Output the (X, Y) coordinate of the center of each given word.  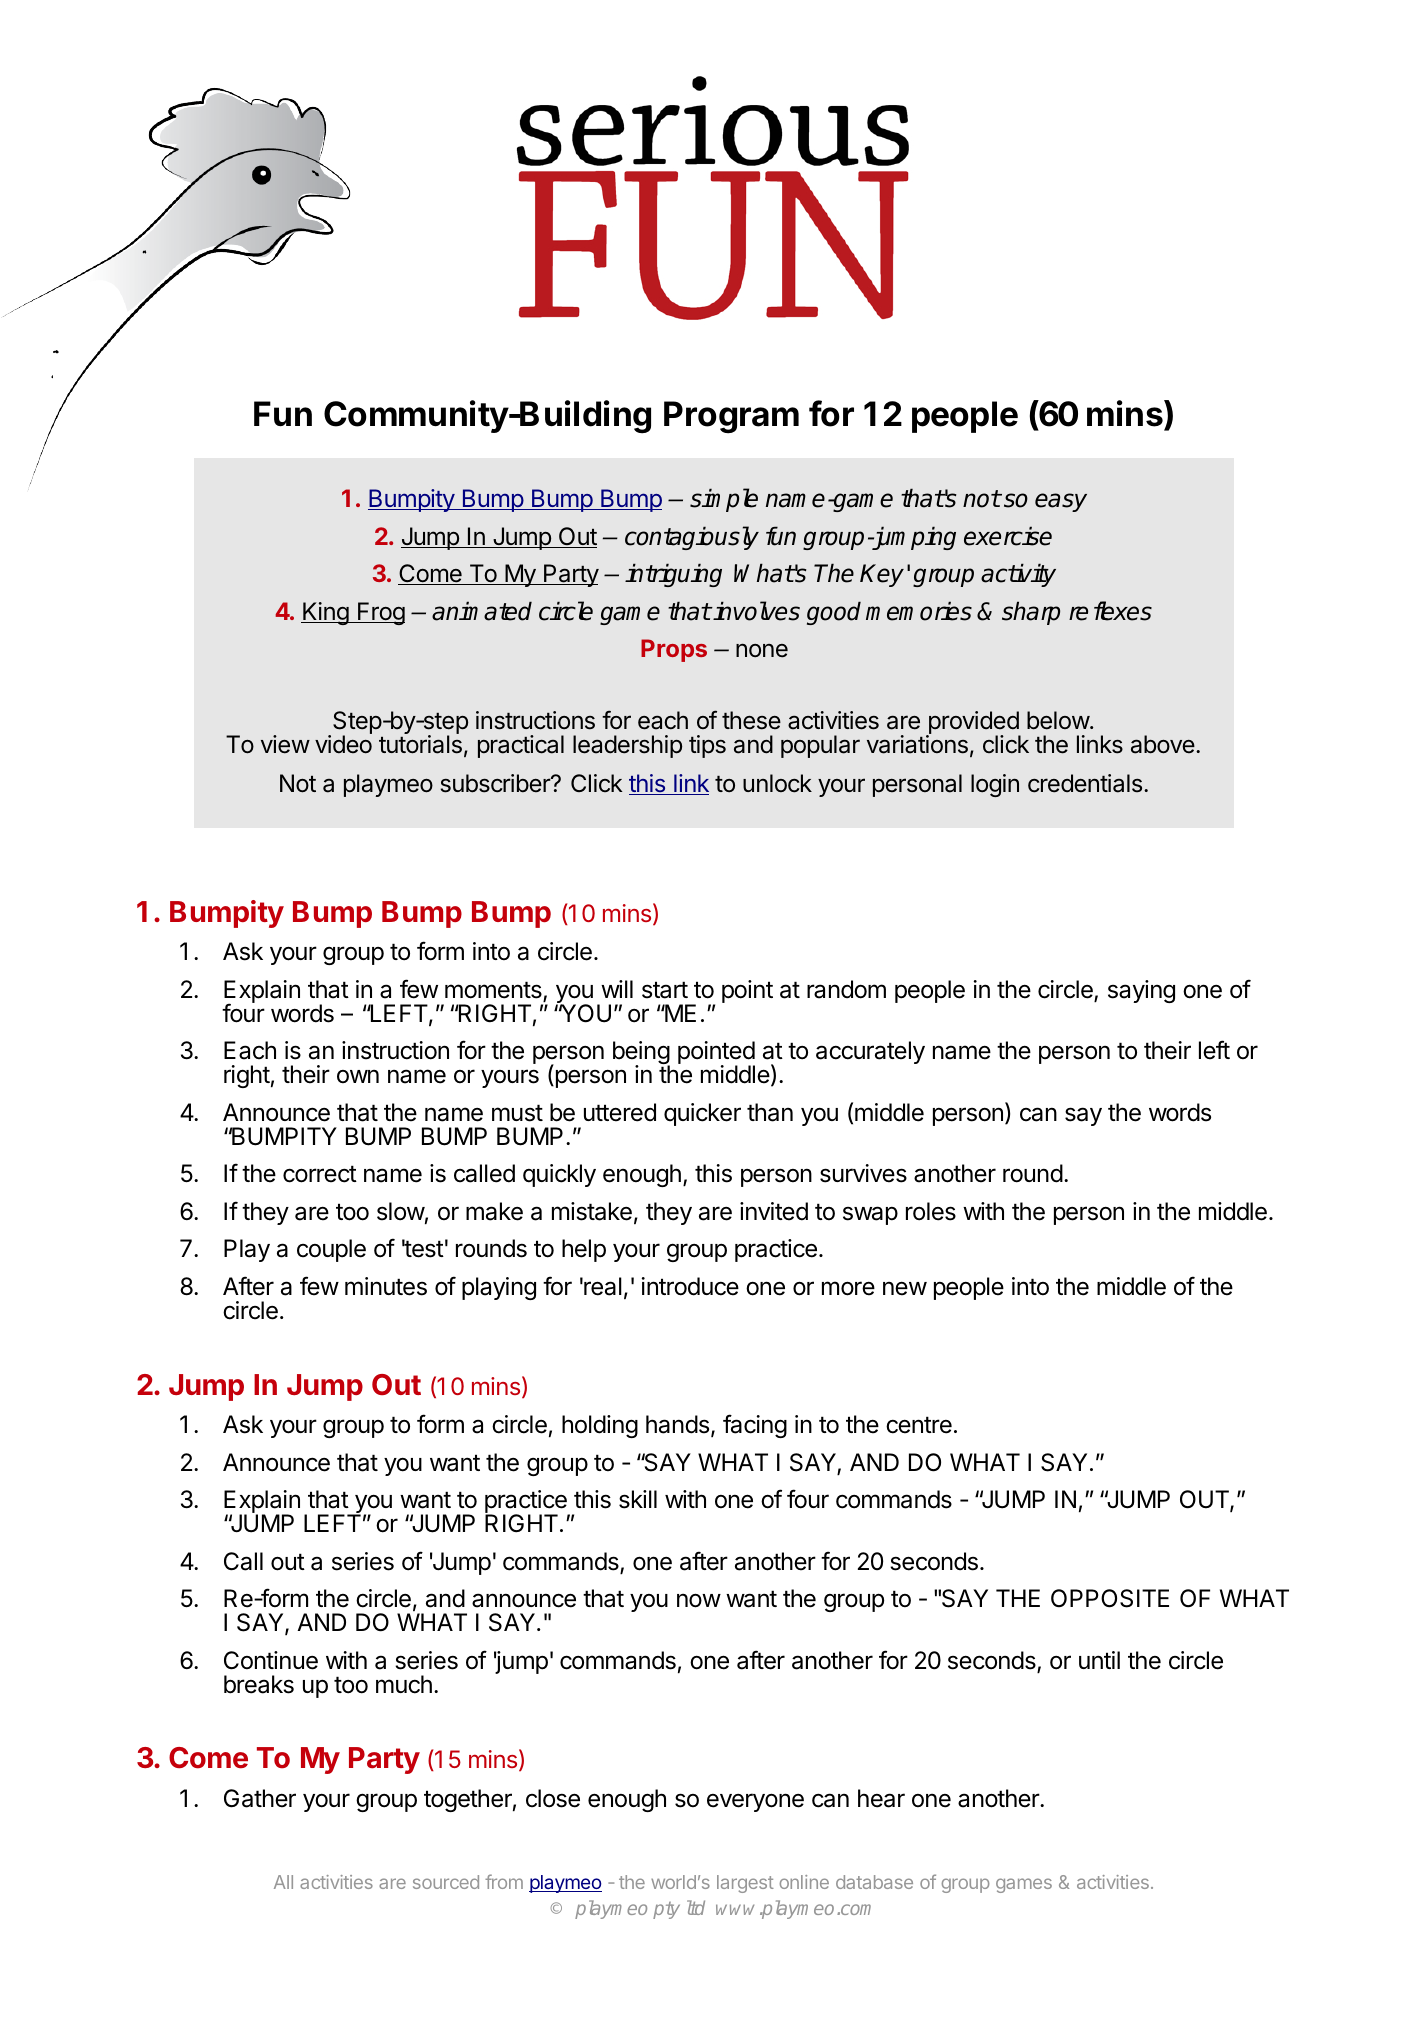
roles (931, 1211)
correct (320, 1174)
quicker (702, 1114)
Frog (380, 613)
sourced (446, 1882)
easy (1061, 502)
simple (724, 500)
